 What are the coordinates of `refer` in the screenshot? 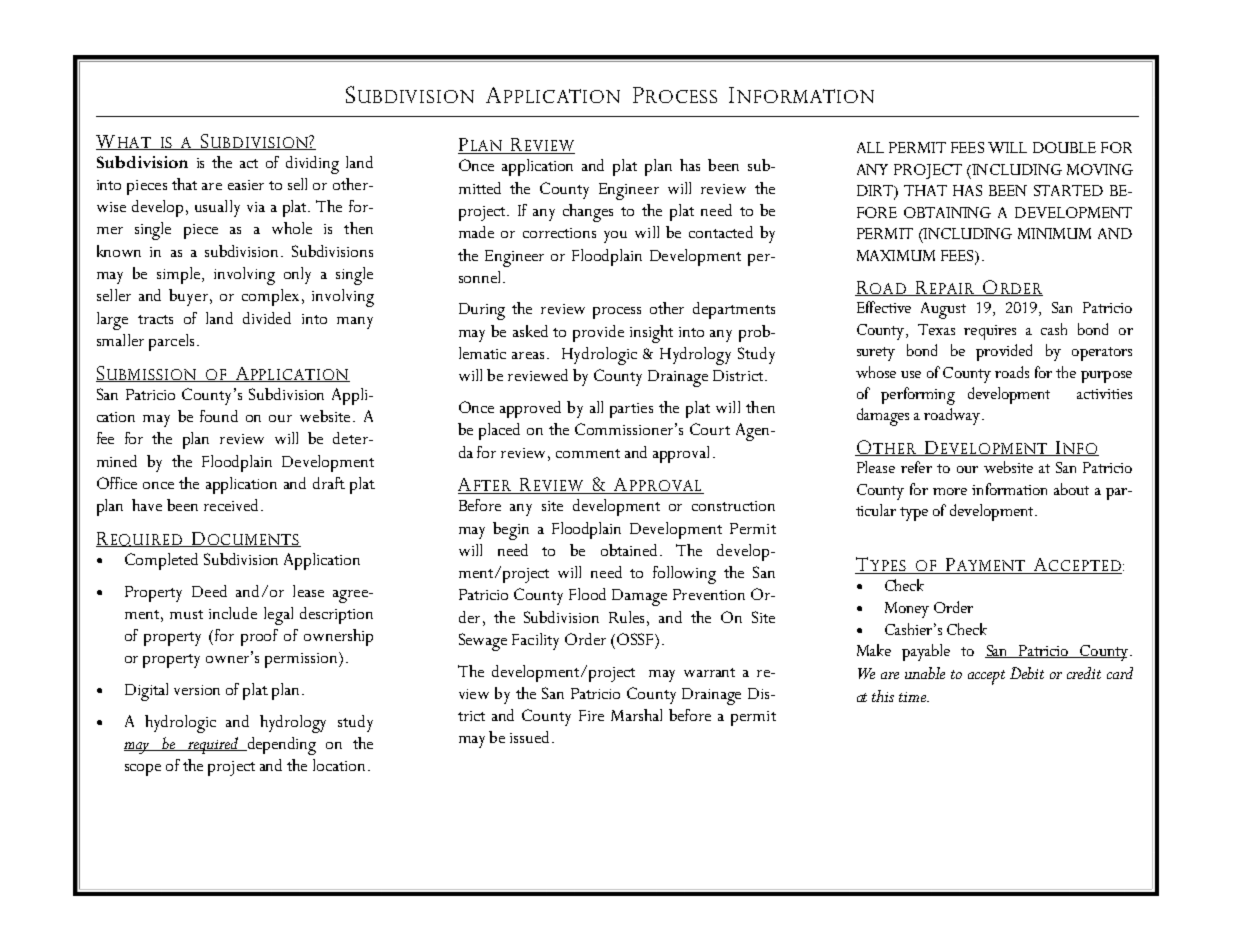 It's located at (916, 467).
